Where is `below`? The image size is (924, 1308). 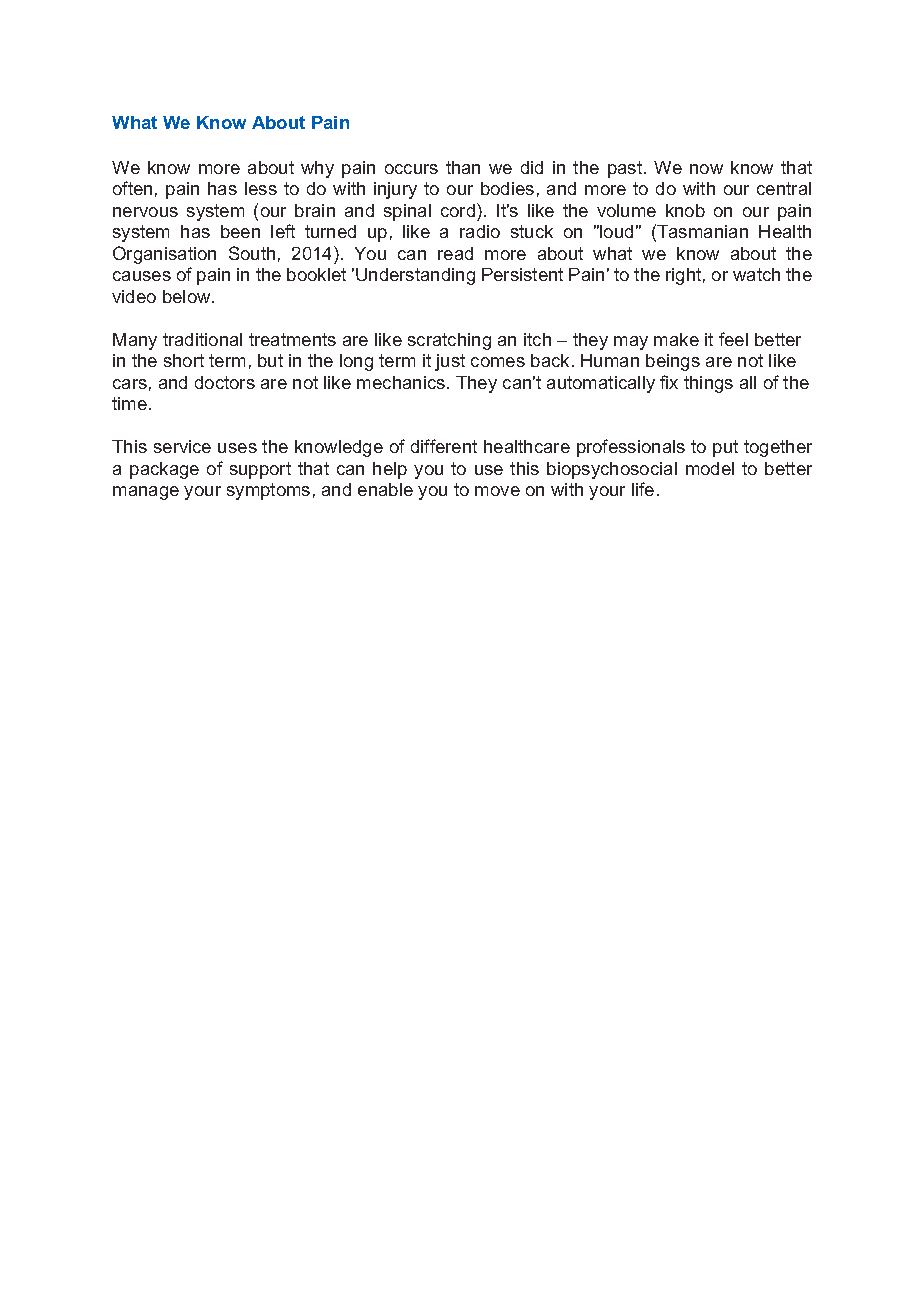
below is located at coordinates (188, 296).
